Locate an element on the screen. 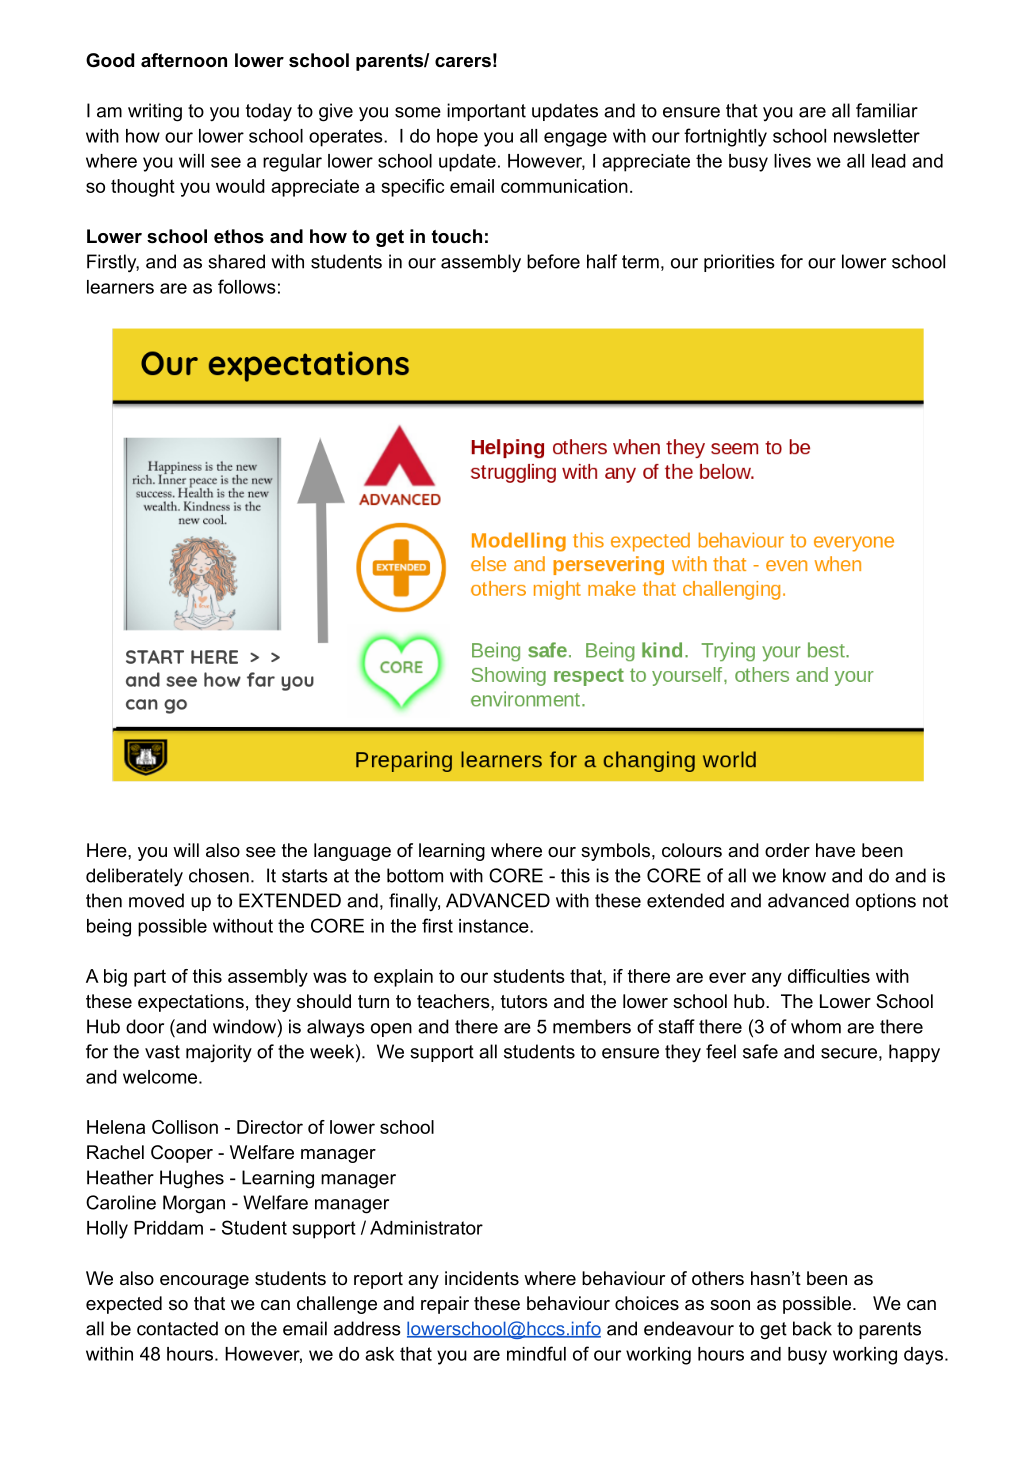 The image size is (1032, 1457). mindful is located at coordinates (536, 1353).
